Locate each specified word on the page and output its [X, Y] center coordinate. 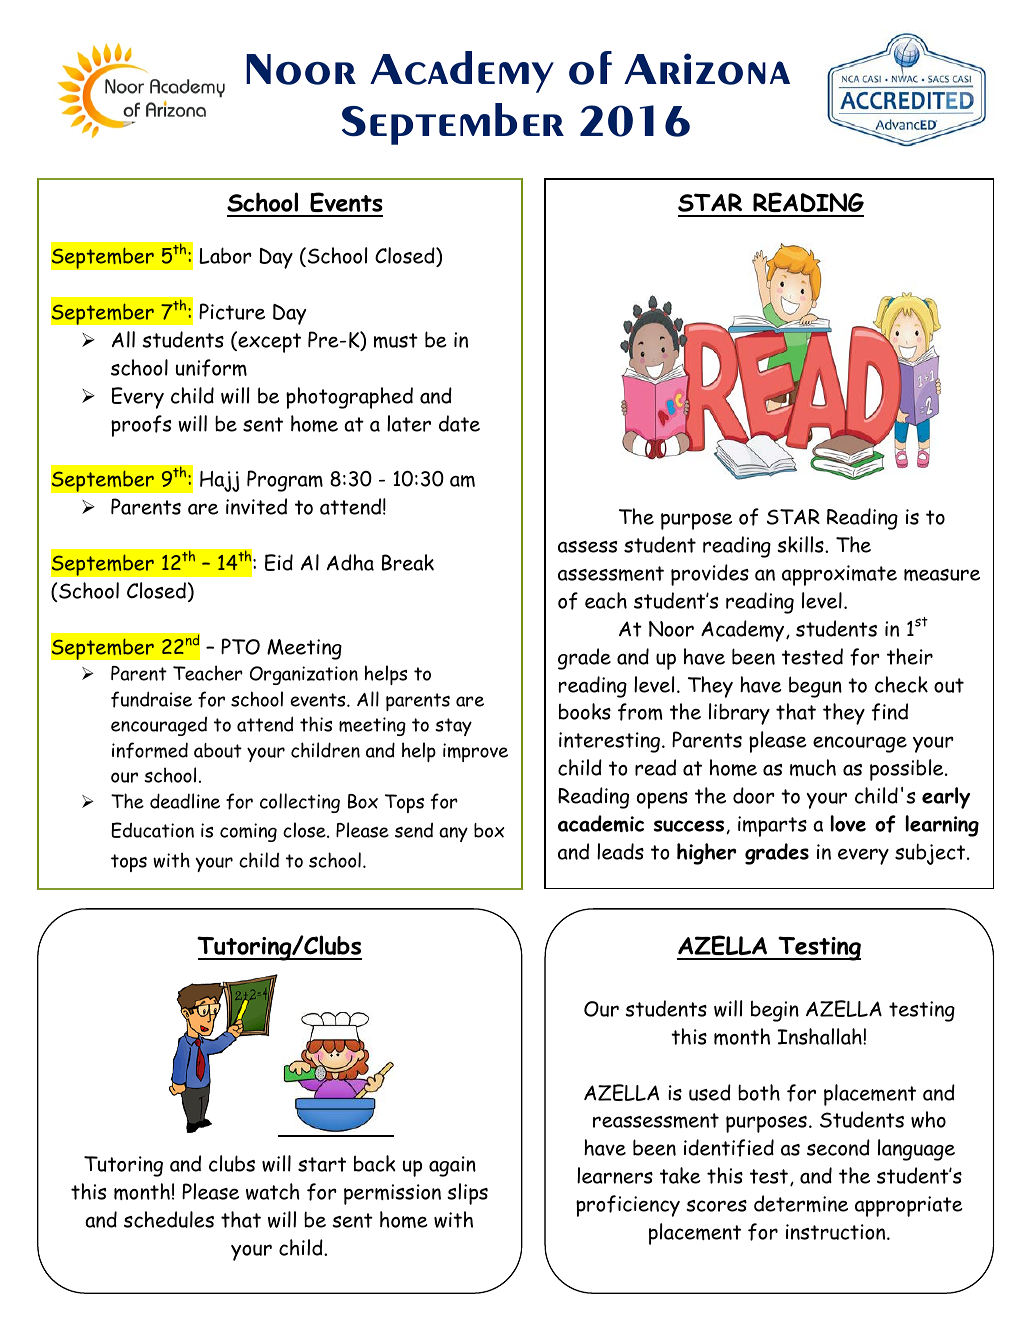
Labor [225, 255]
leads [620, 851]
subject [931, 854]
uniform [211, 368]
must [396, 340]
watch [273, 1191]
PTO [240, 646]
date [459, 423]
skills [801, 544]
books [585, 711]
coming [248, 832]
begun [815, 687]
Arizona [707, 69]
